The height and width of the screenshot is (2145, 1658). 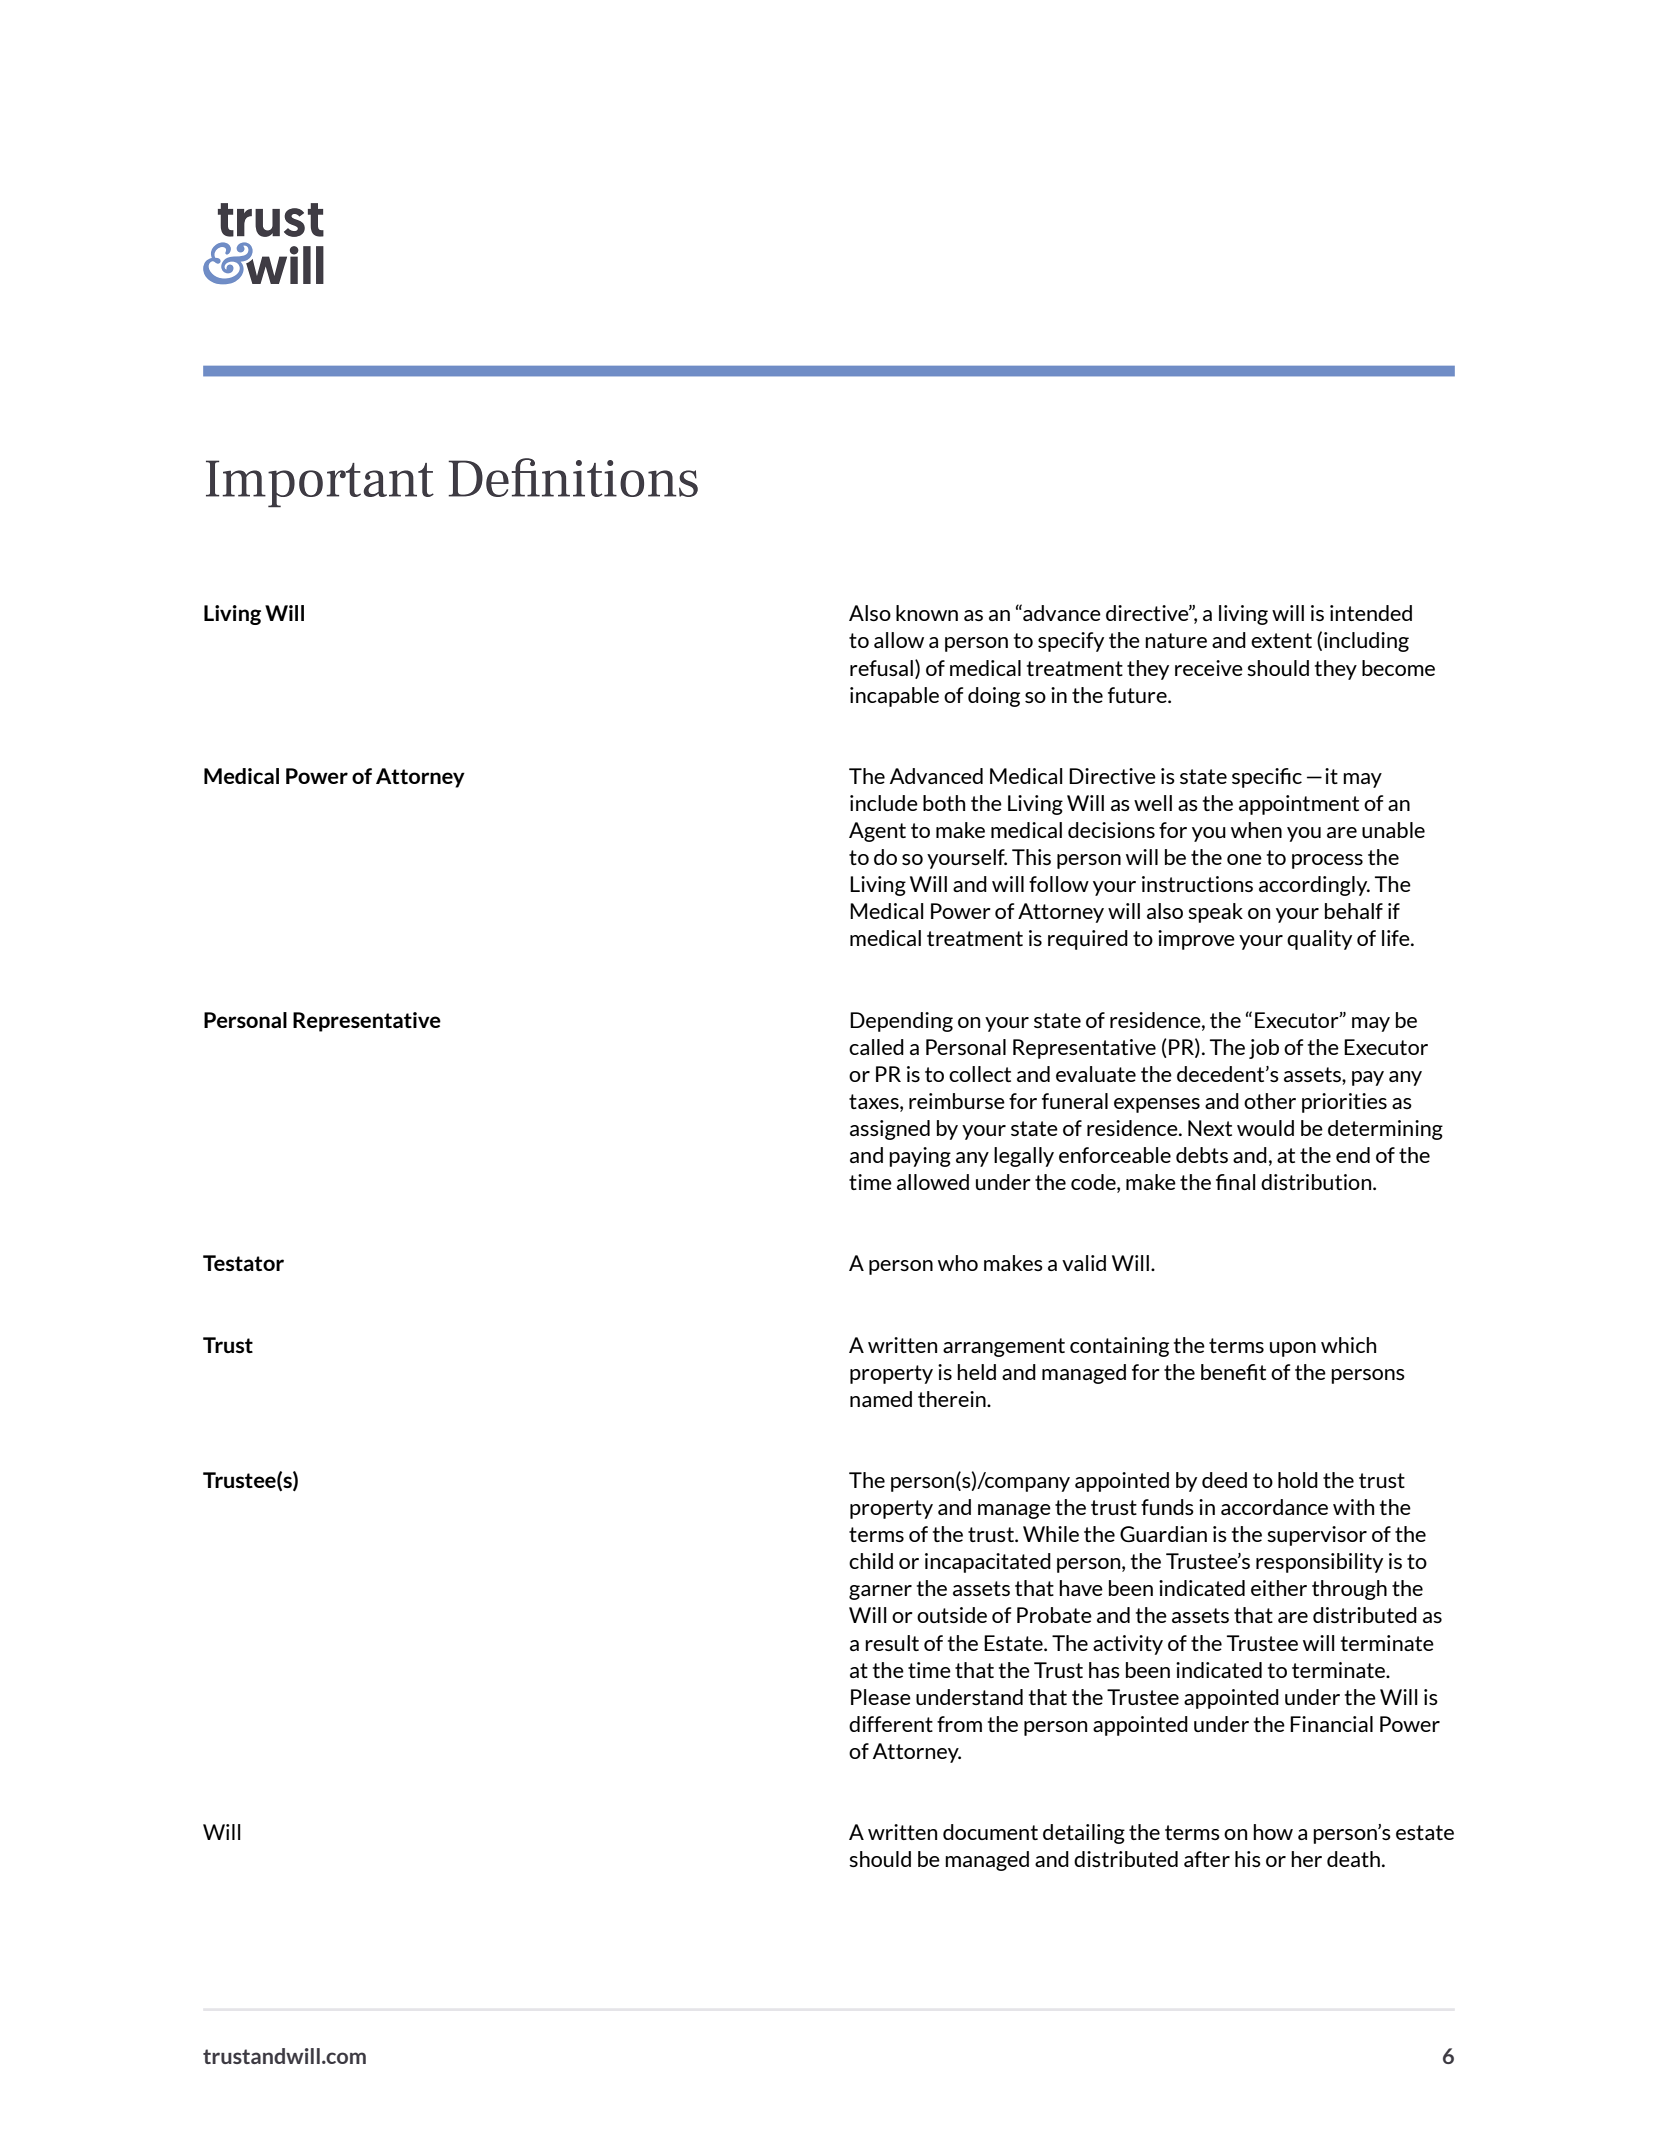 What do you see at coordinates (1371, 613) in the screenshot?
I see `intended` at bounding box center [1371, 613].
